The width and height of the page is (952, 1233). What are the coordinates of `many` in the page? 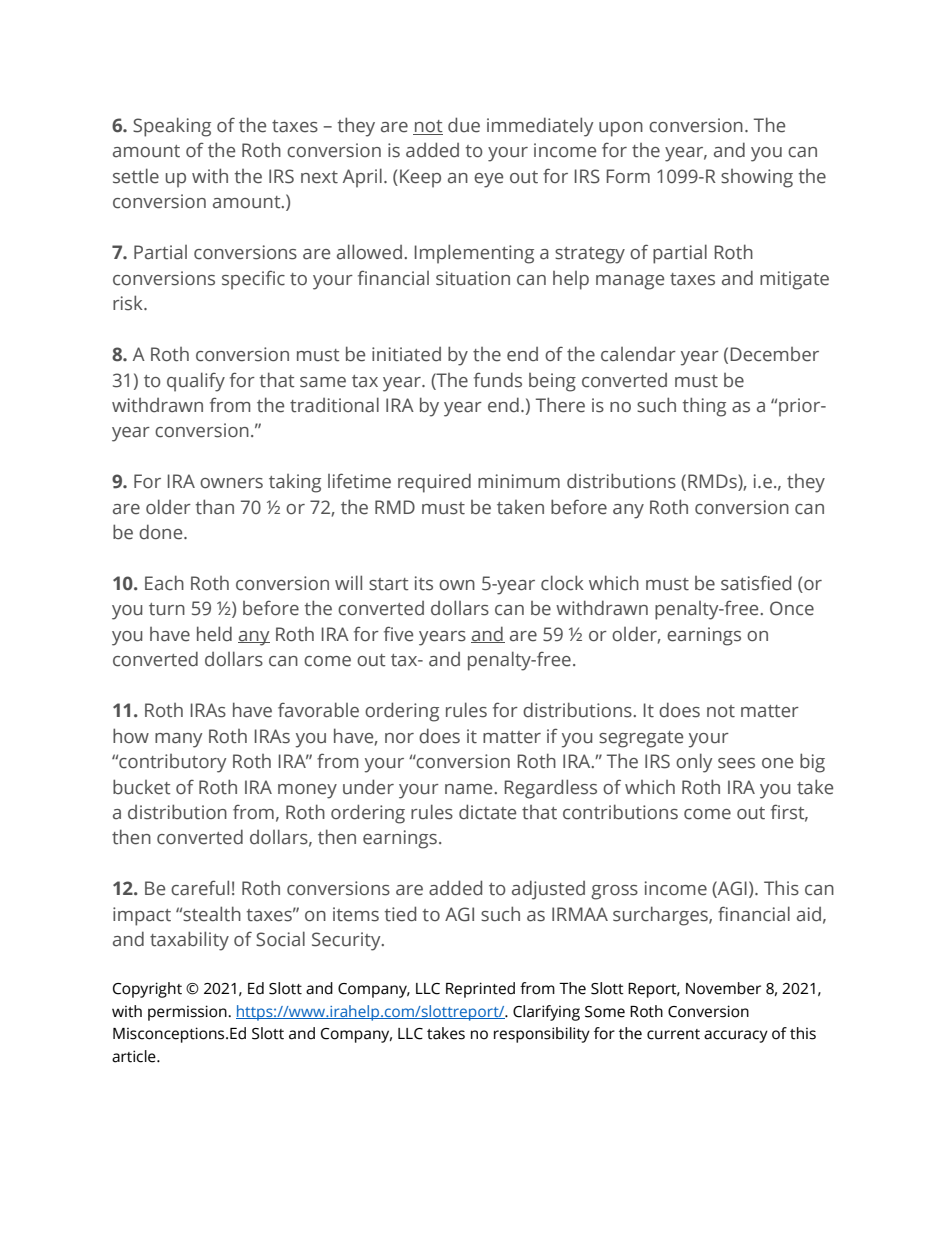 It's located at (178, 740).
